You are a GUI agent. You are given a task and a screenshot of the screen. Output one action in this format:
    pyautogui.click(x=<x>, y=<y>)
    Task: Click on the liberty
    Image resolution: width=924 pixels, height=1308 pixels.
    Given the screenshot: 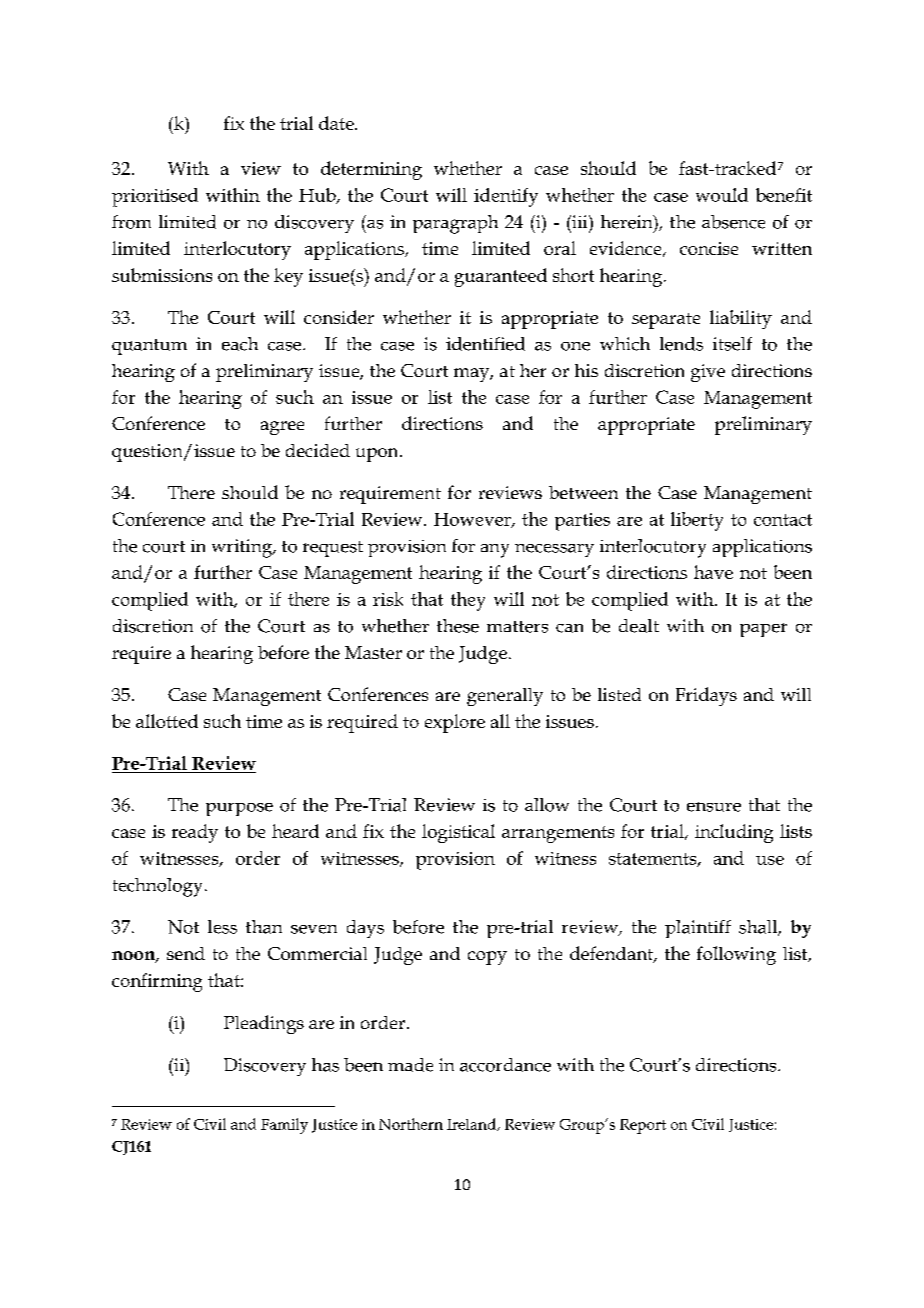 What is the action you would take?
    pyautogui.click(x=697, y=521)
